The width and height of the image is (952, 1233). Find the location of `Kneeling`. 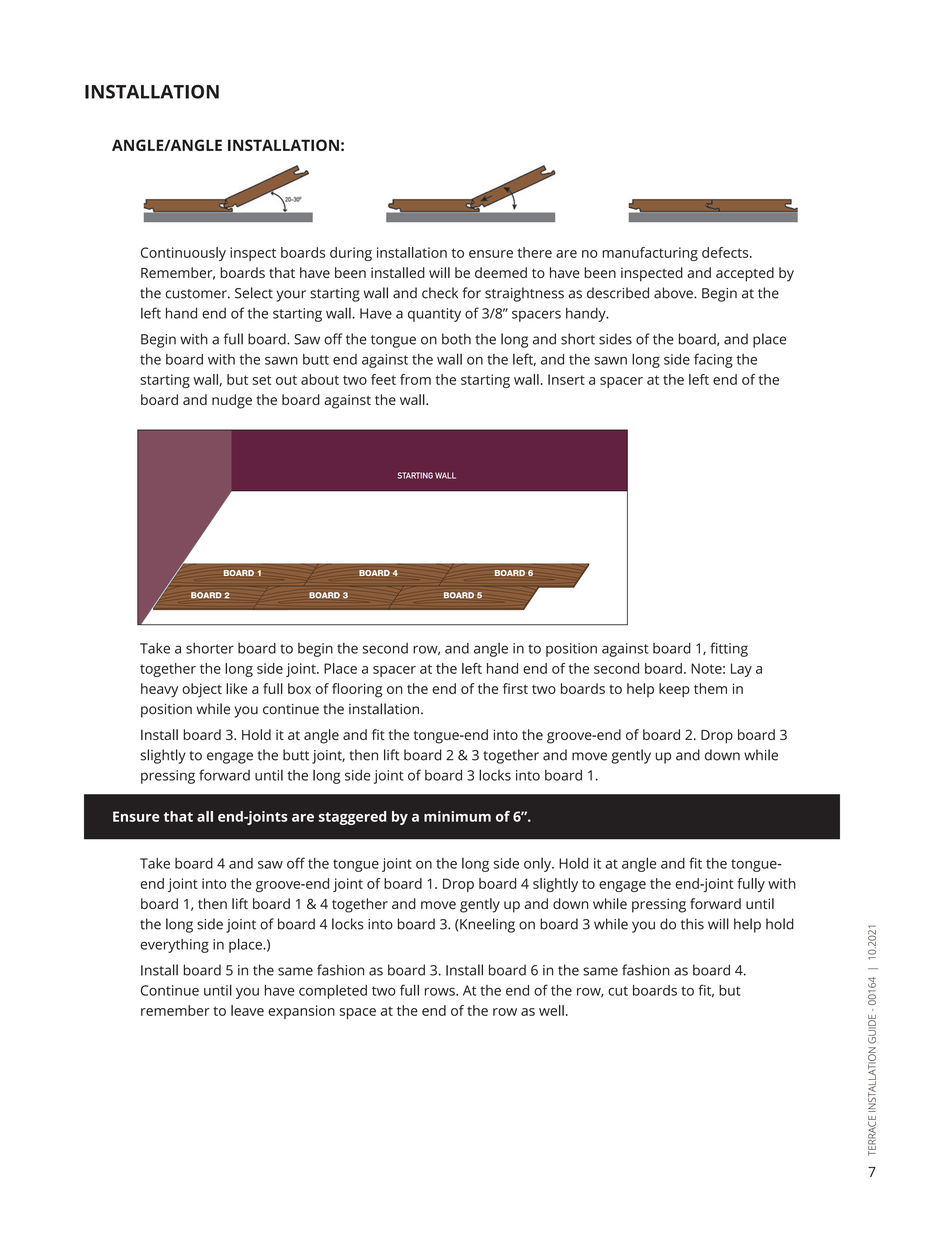

Kneeling is located at coordinates (486, 925).
